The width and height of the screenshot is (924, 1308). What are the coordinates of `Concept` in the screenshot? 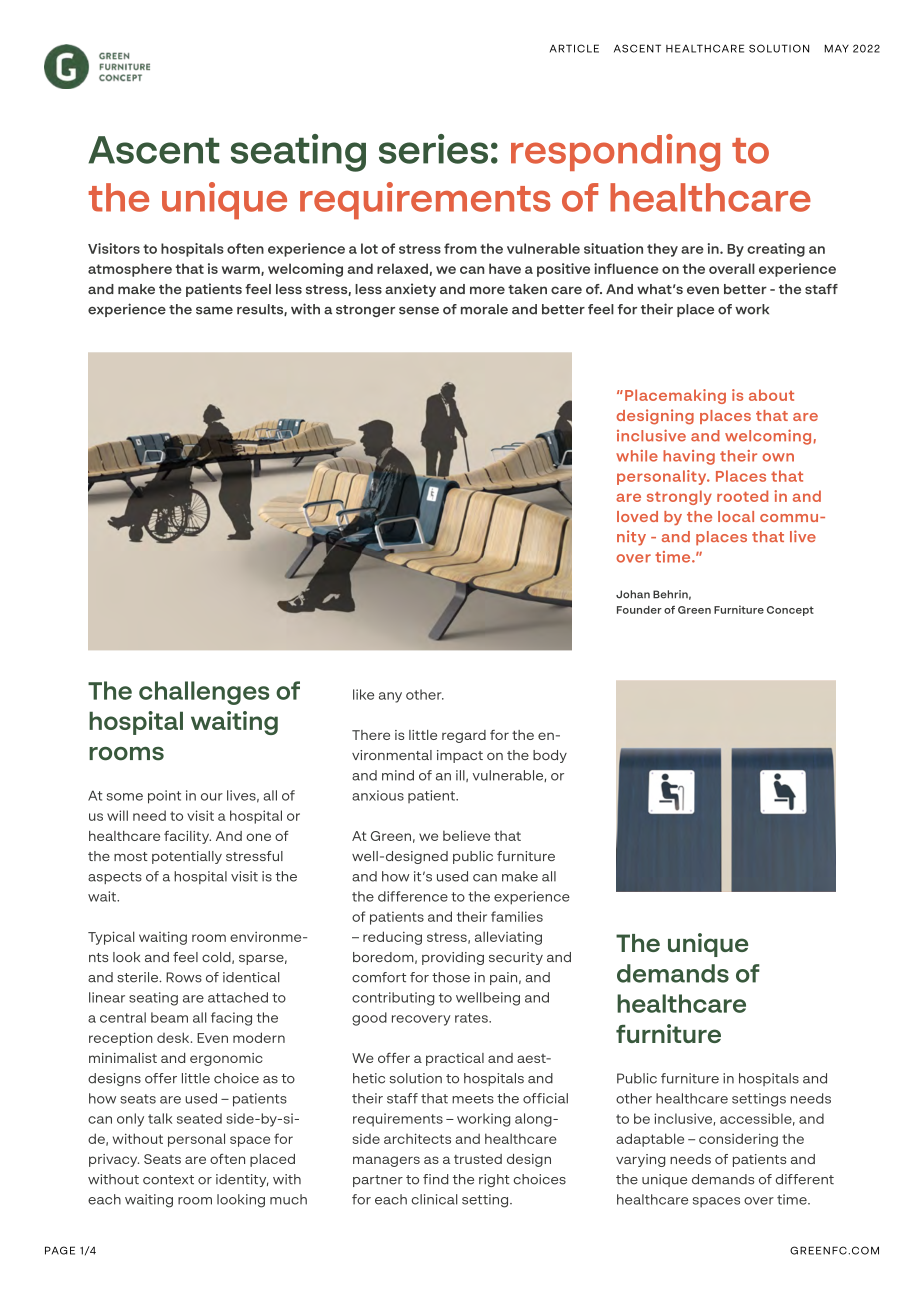 It's located at (790, 611).
